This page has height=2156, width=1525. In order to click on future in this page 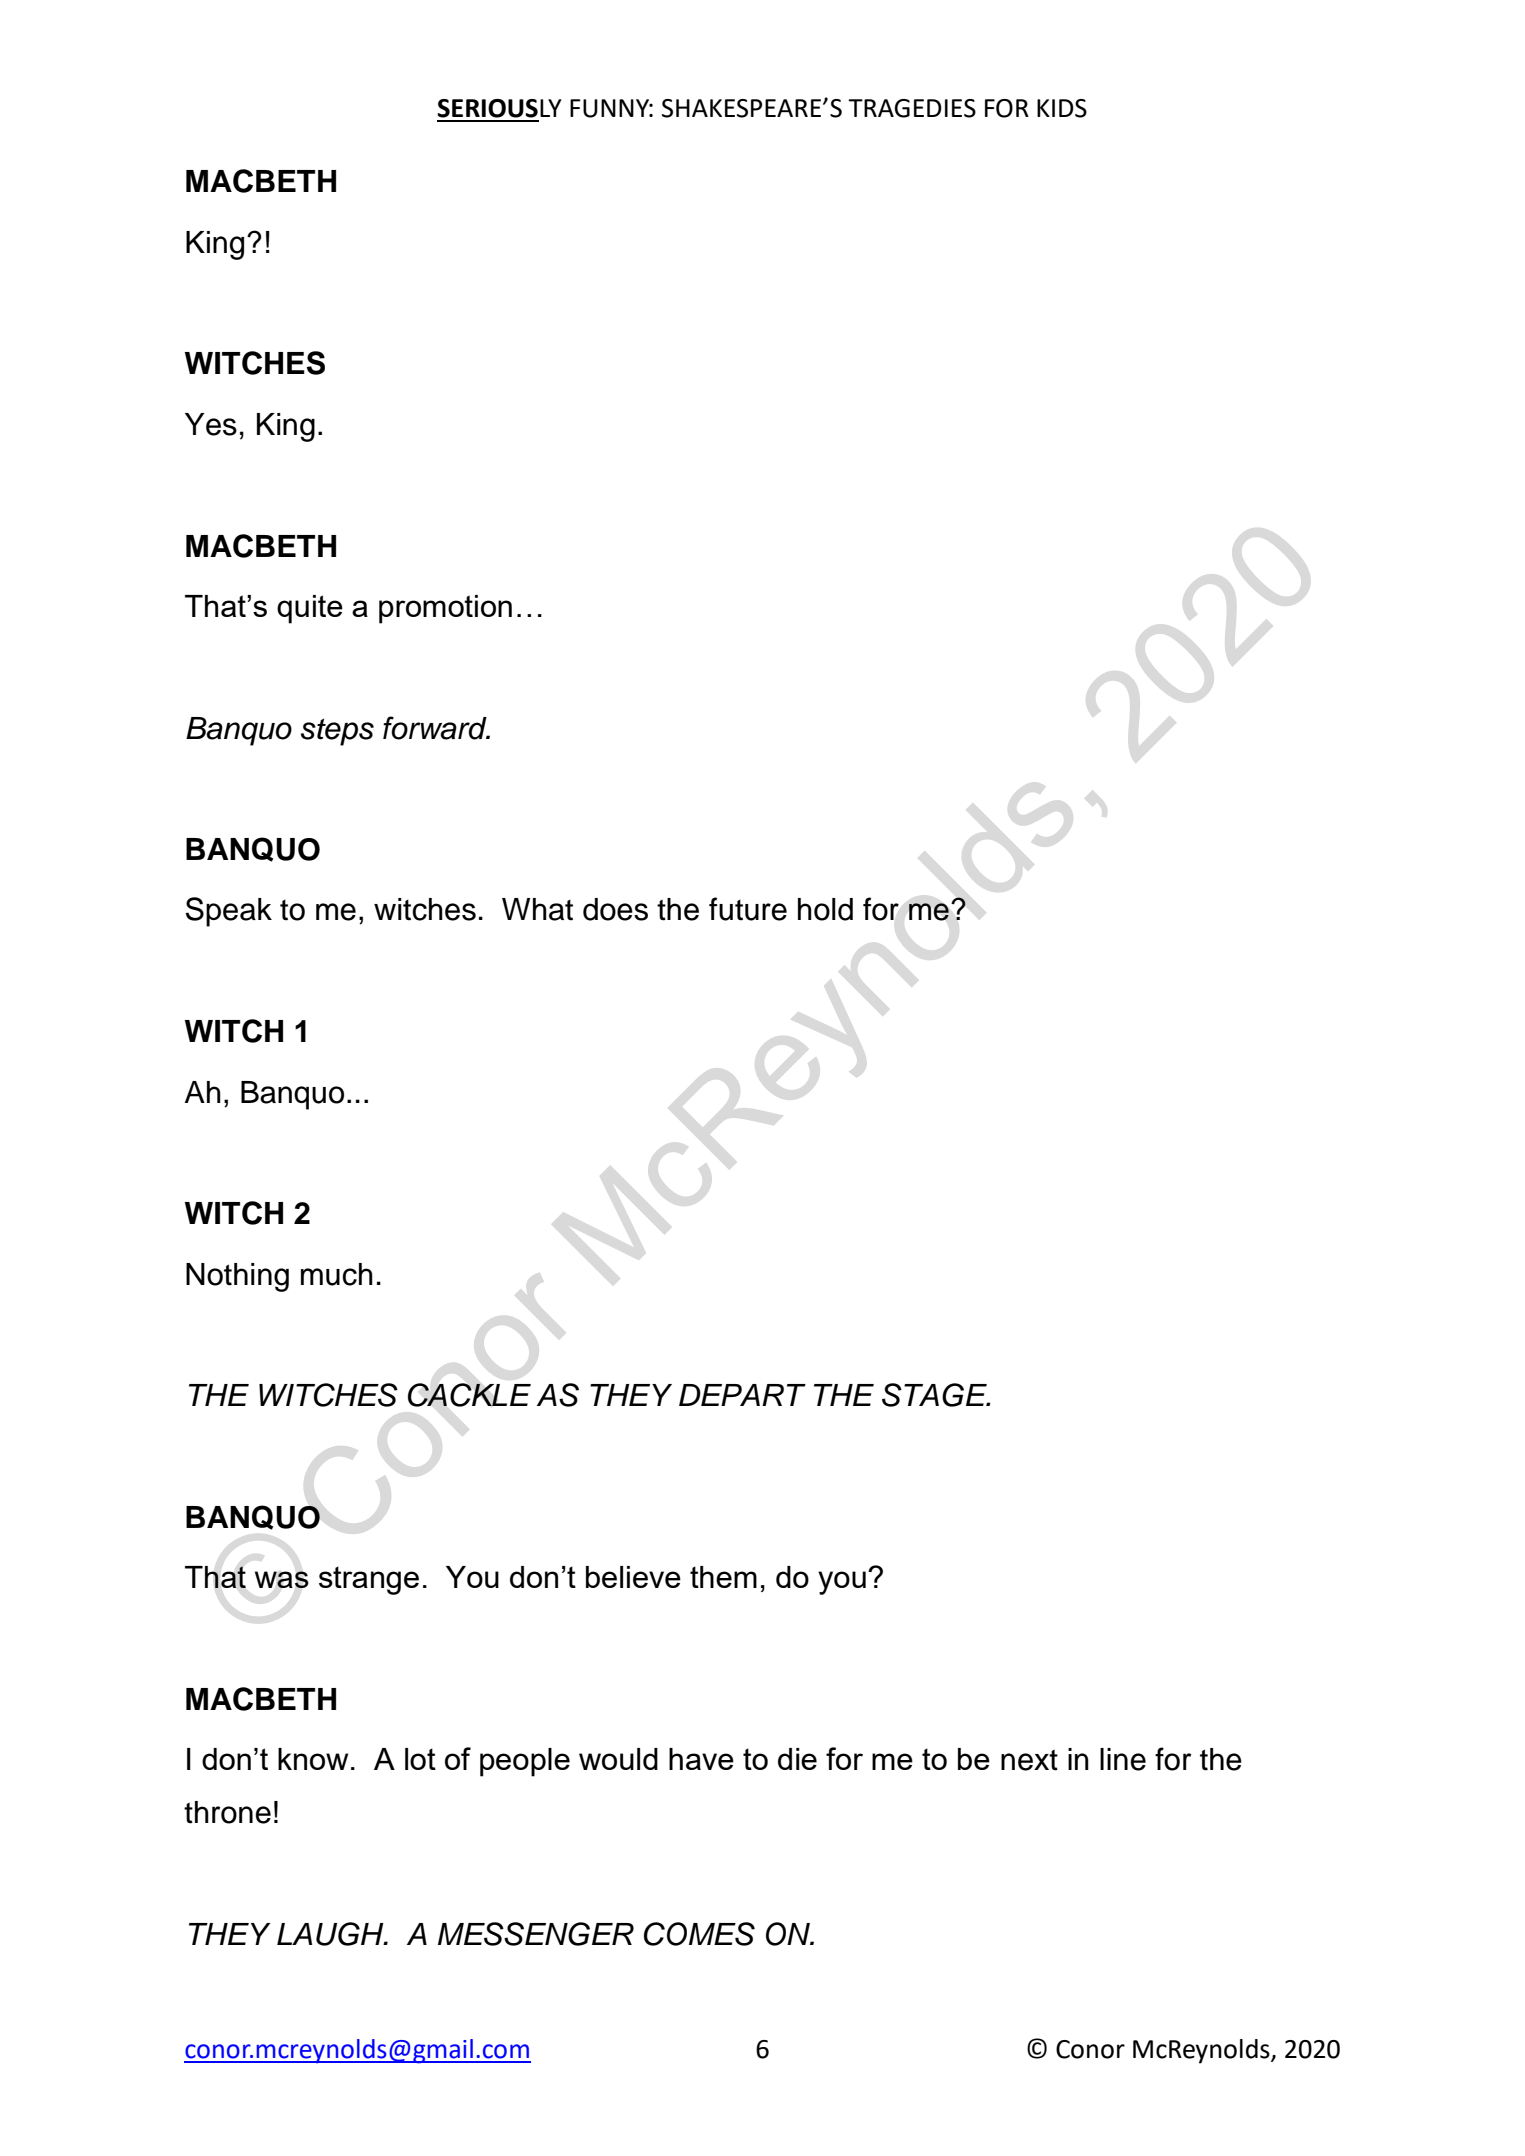, I will do `click(748, 909)`.
